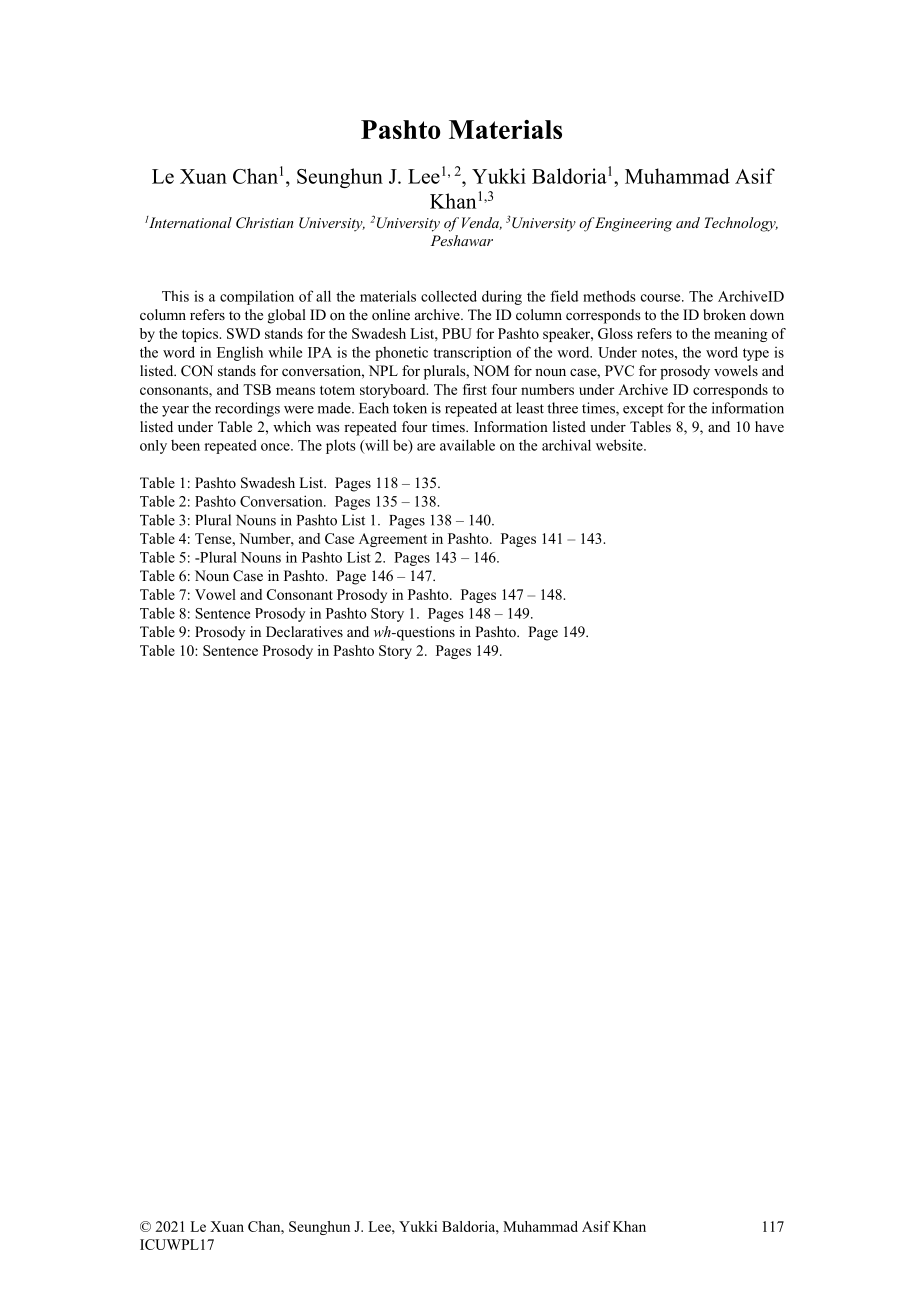 The width and height of the screenshot is (924, 1308). Describe the element at coordinates (462, 240) in the screenshot. I see `Peshawar` at that location.
